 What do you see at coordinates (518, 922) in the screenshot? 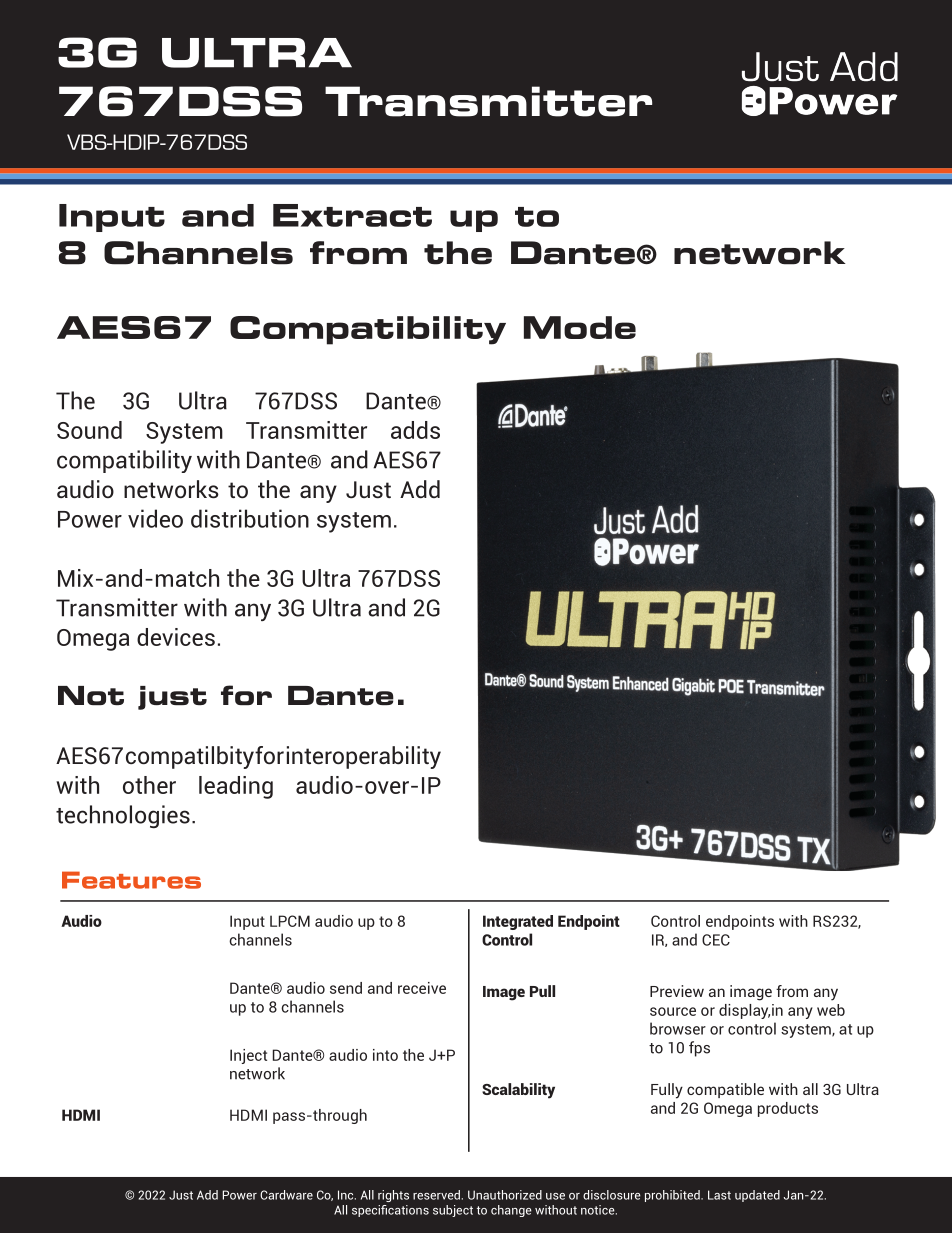
I see `Integrated` at bounding box center [518, 922].
